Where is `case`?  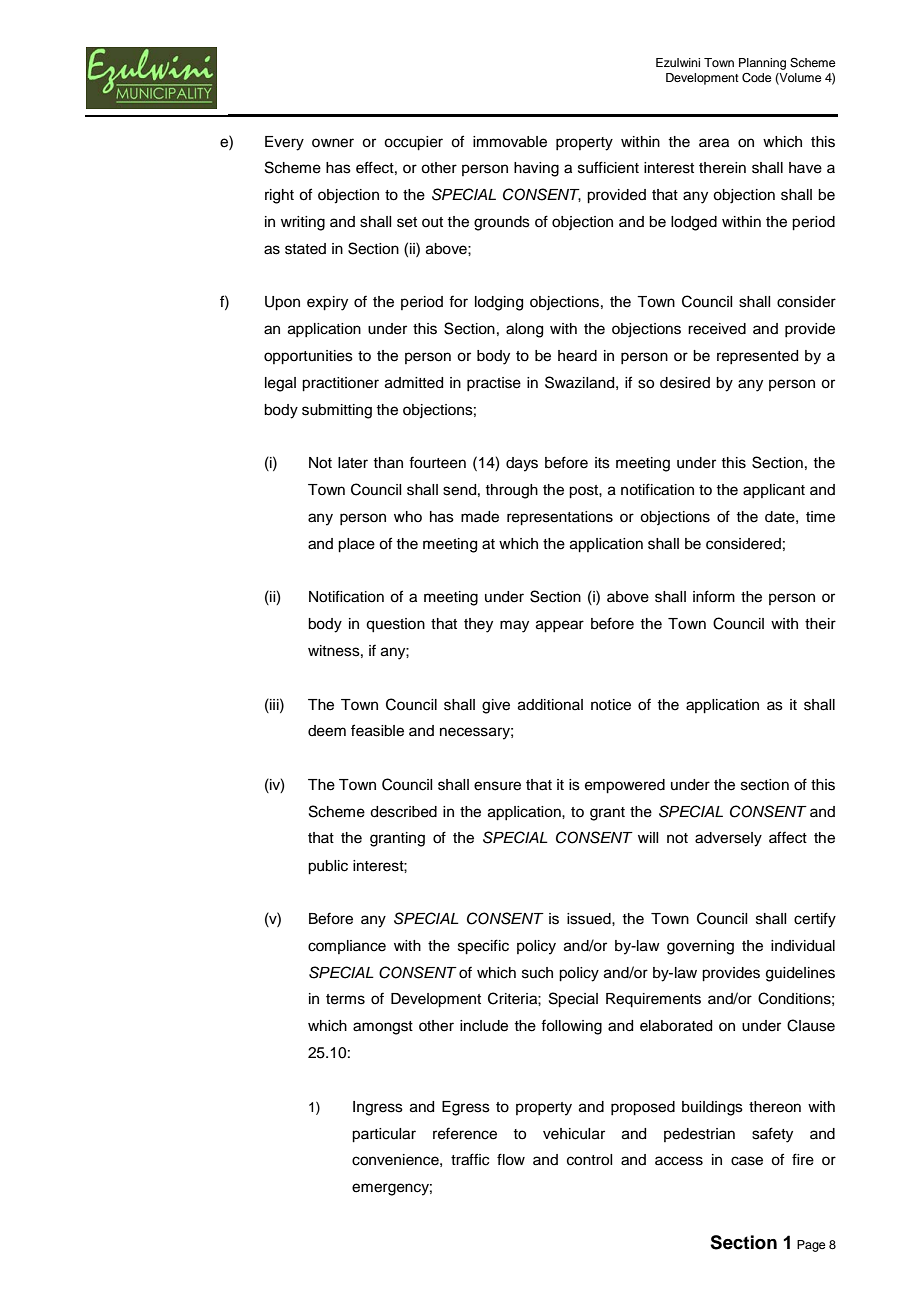
case is located at coordinates (747, 1161).
